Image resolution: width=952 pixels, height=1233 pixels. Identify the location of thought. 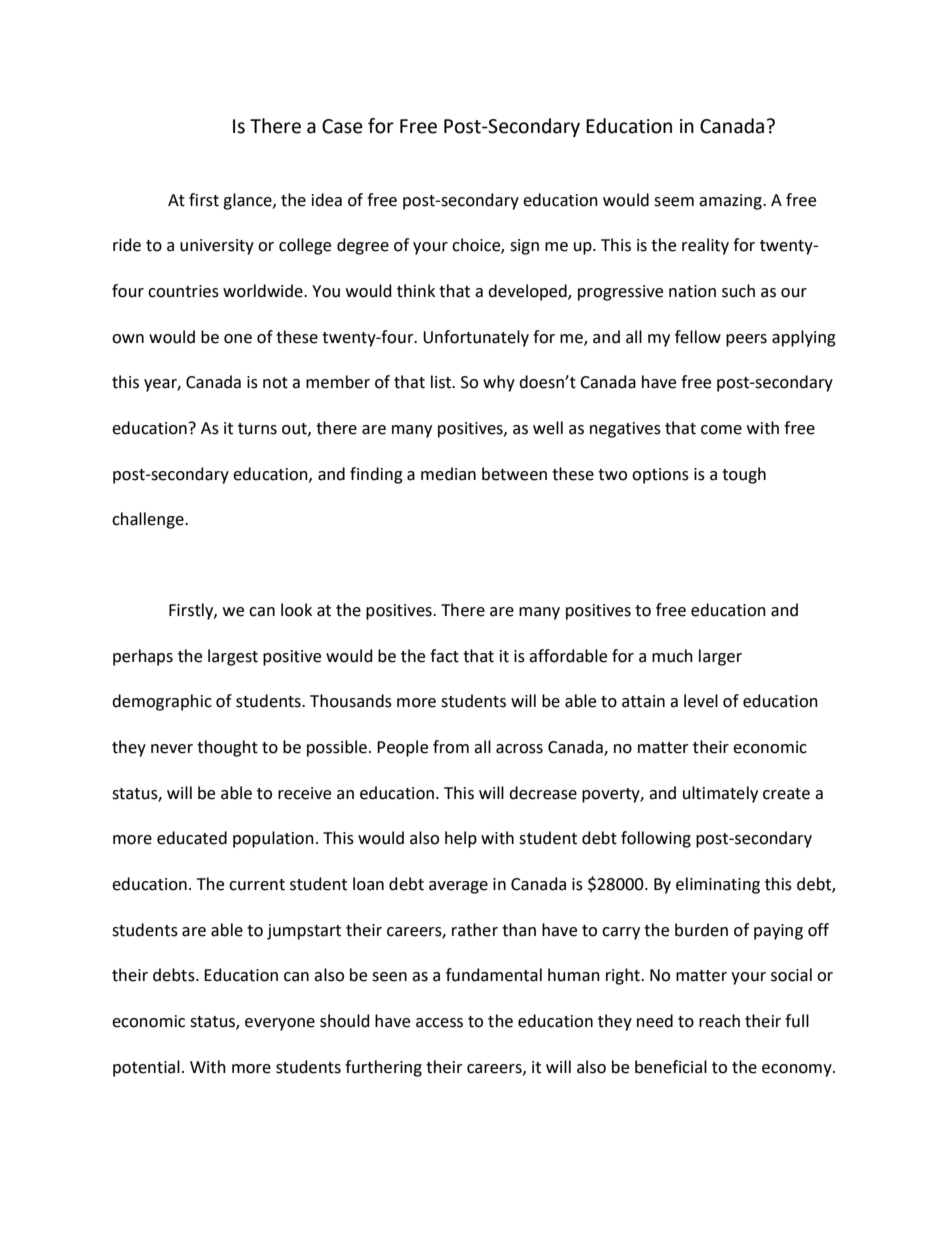
(227, 748).
